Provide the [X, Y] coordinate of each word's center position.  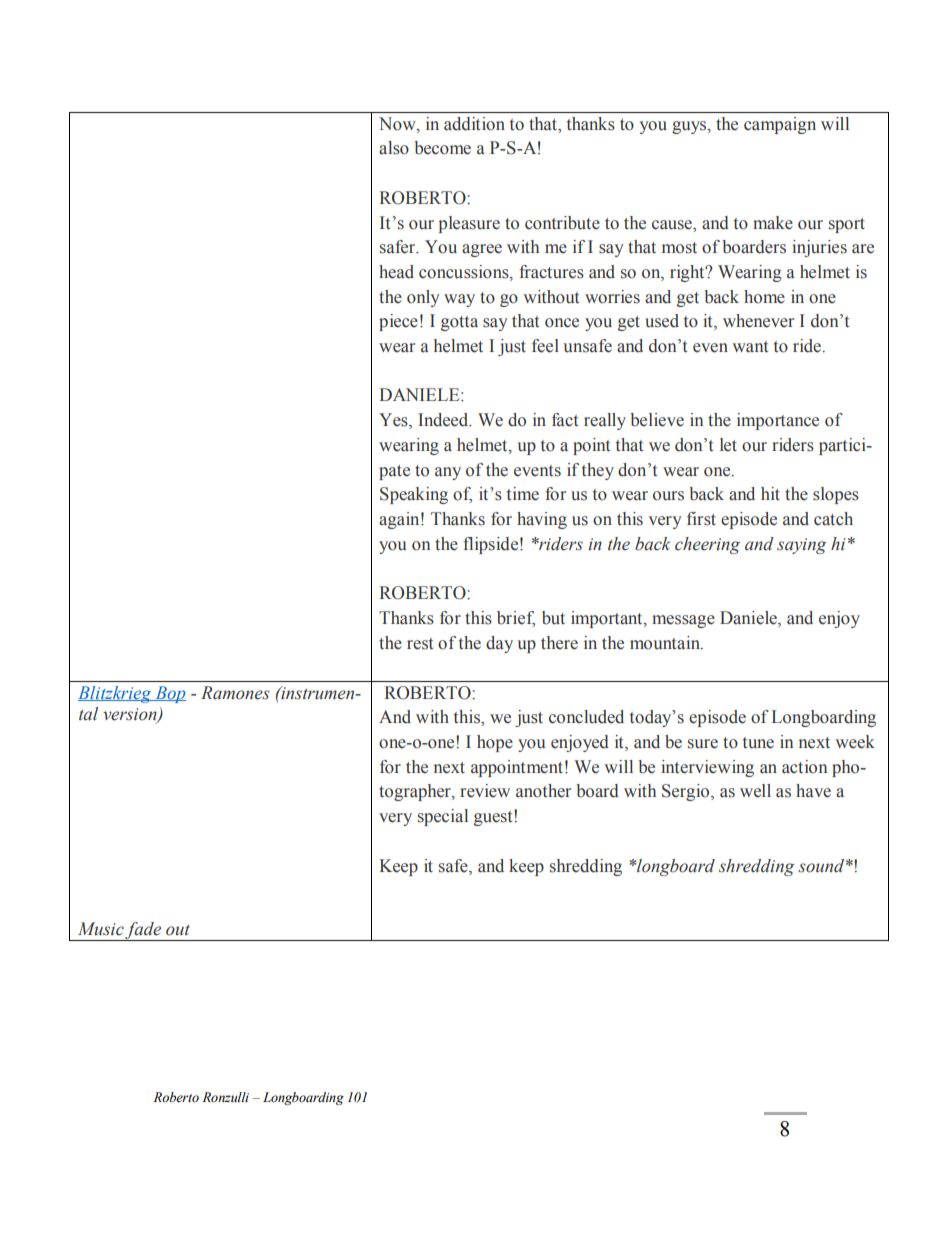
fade [144, 931]
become [442, 148]
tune [758, 743]
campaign [780, 125]
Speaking [414, 495]
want [750, 347]
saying [802, 546]
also [394, 148]
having [542, 520]
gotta [459, 323]
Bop [169, 694]
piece [398, 322]
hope [495, 743]
